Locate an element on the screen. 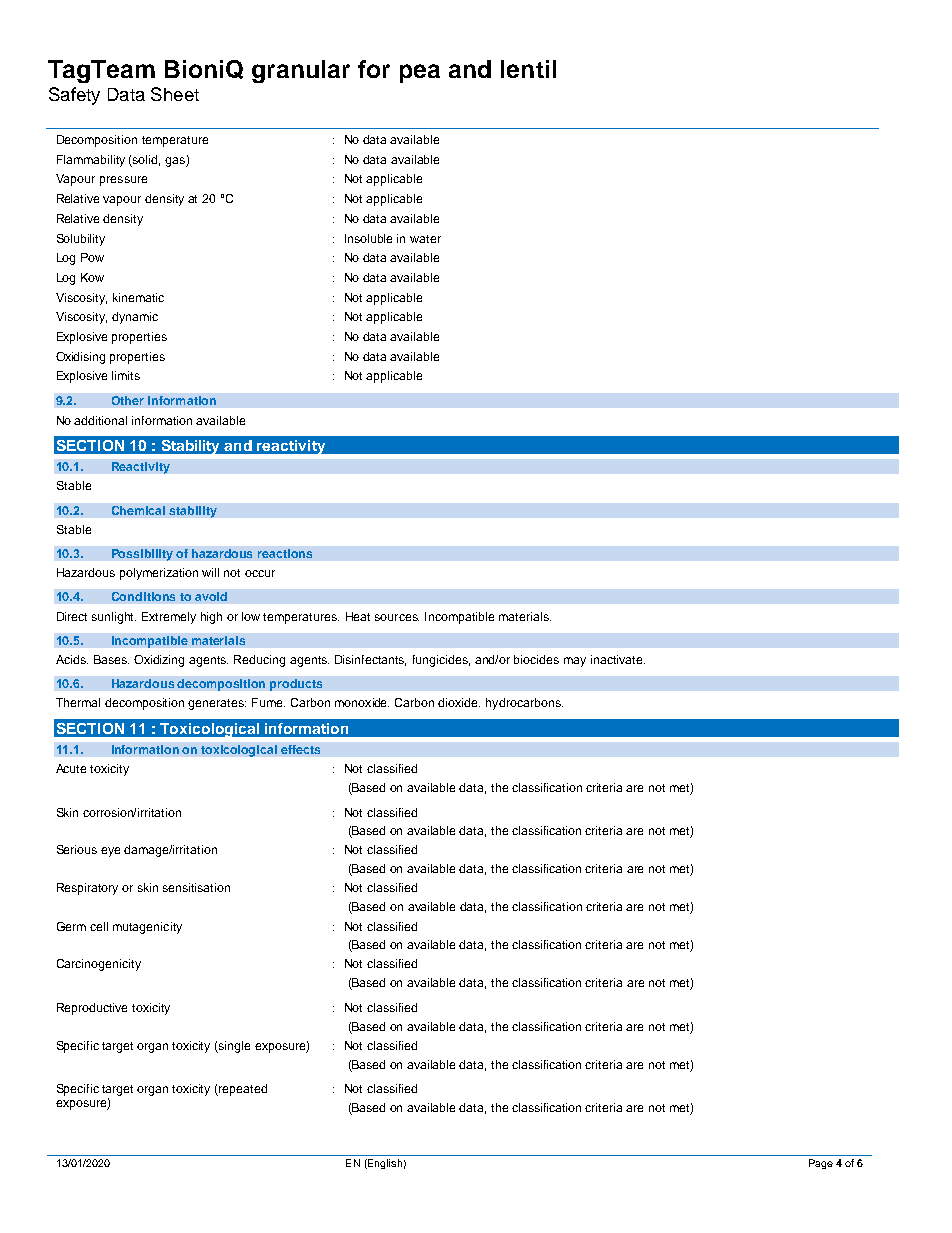  water is located at coordinates (425, 239).
